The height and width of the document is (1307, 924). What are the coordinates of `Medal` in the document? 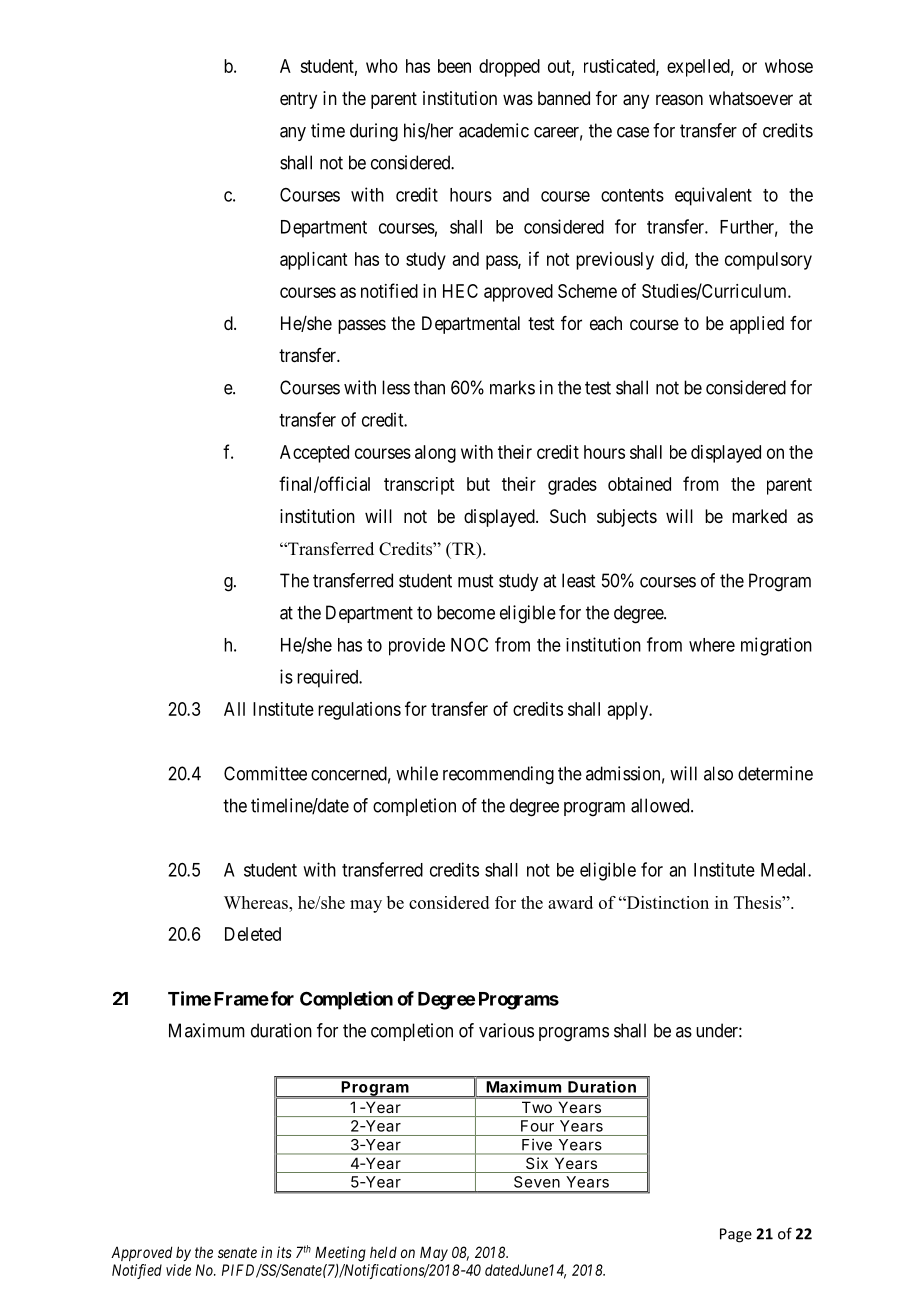 It's located at (785, 870).
